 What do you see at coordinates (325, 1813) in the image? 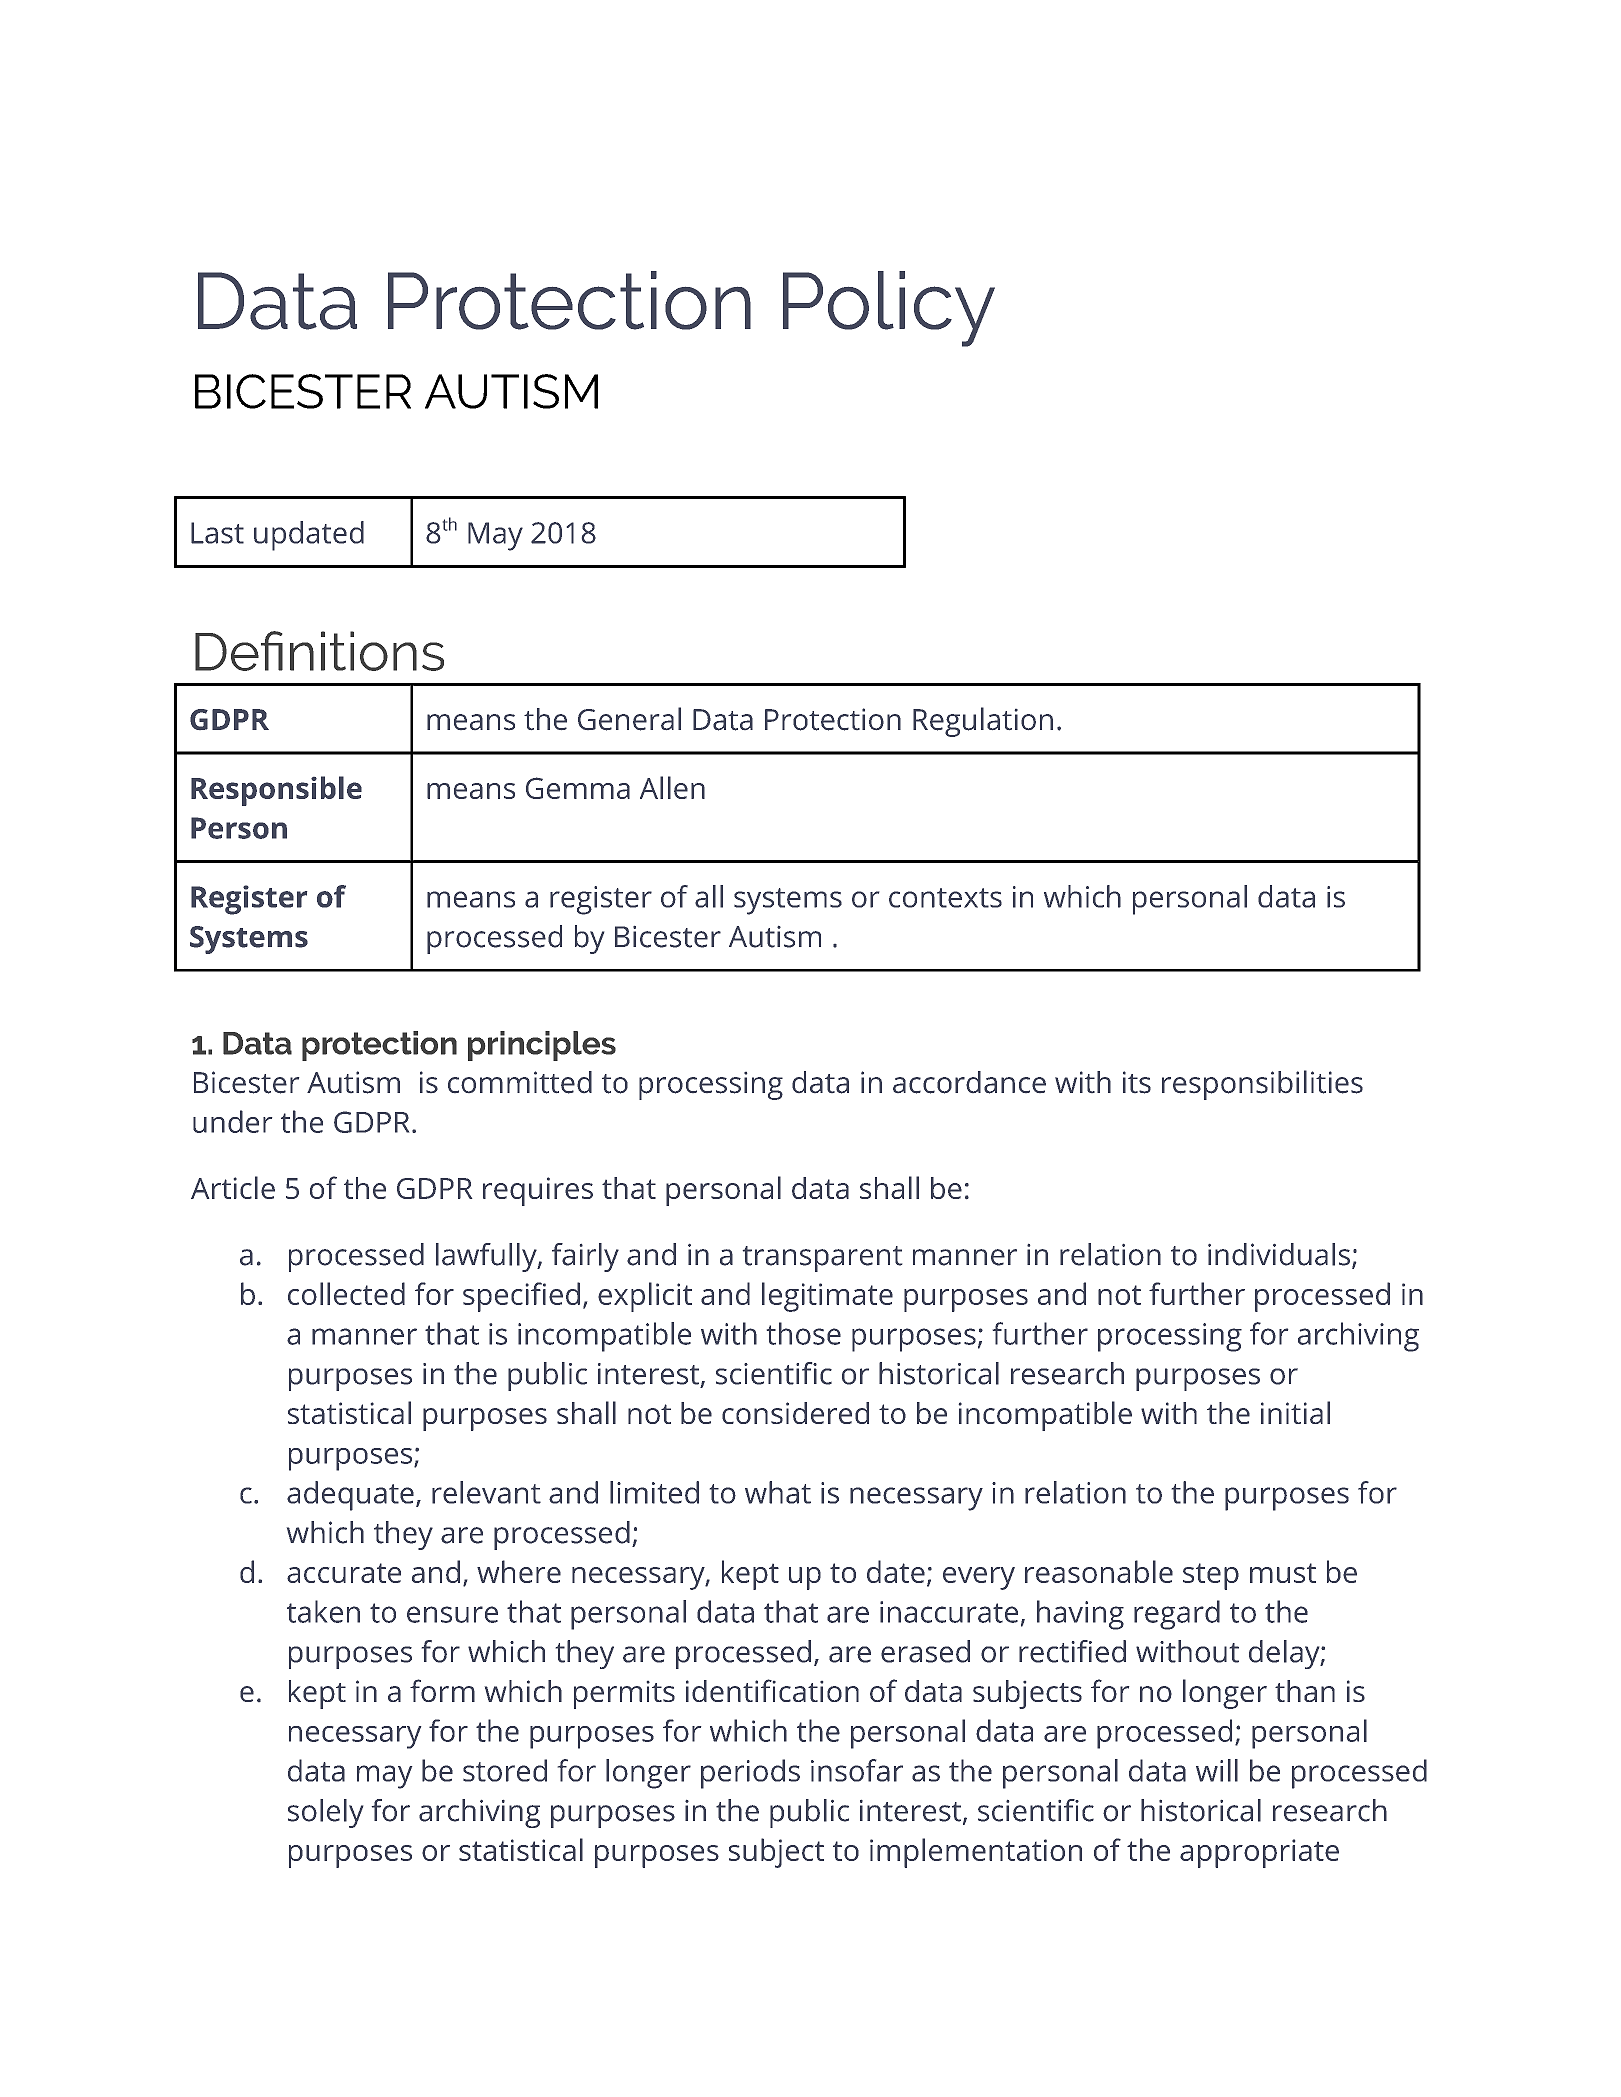
I see `solely` at bounding box center [325, 1813].
